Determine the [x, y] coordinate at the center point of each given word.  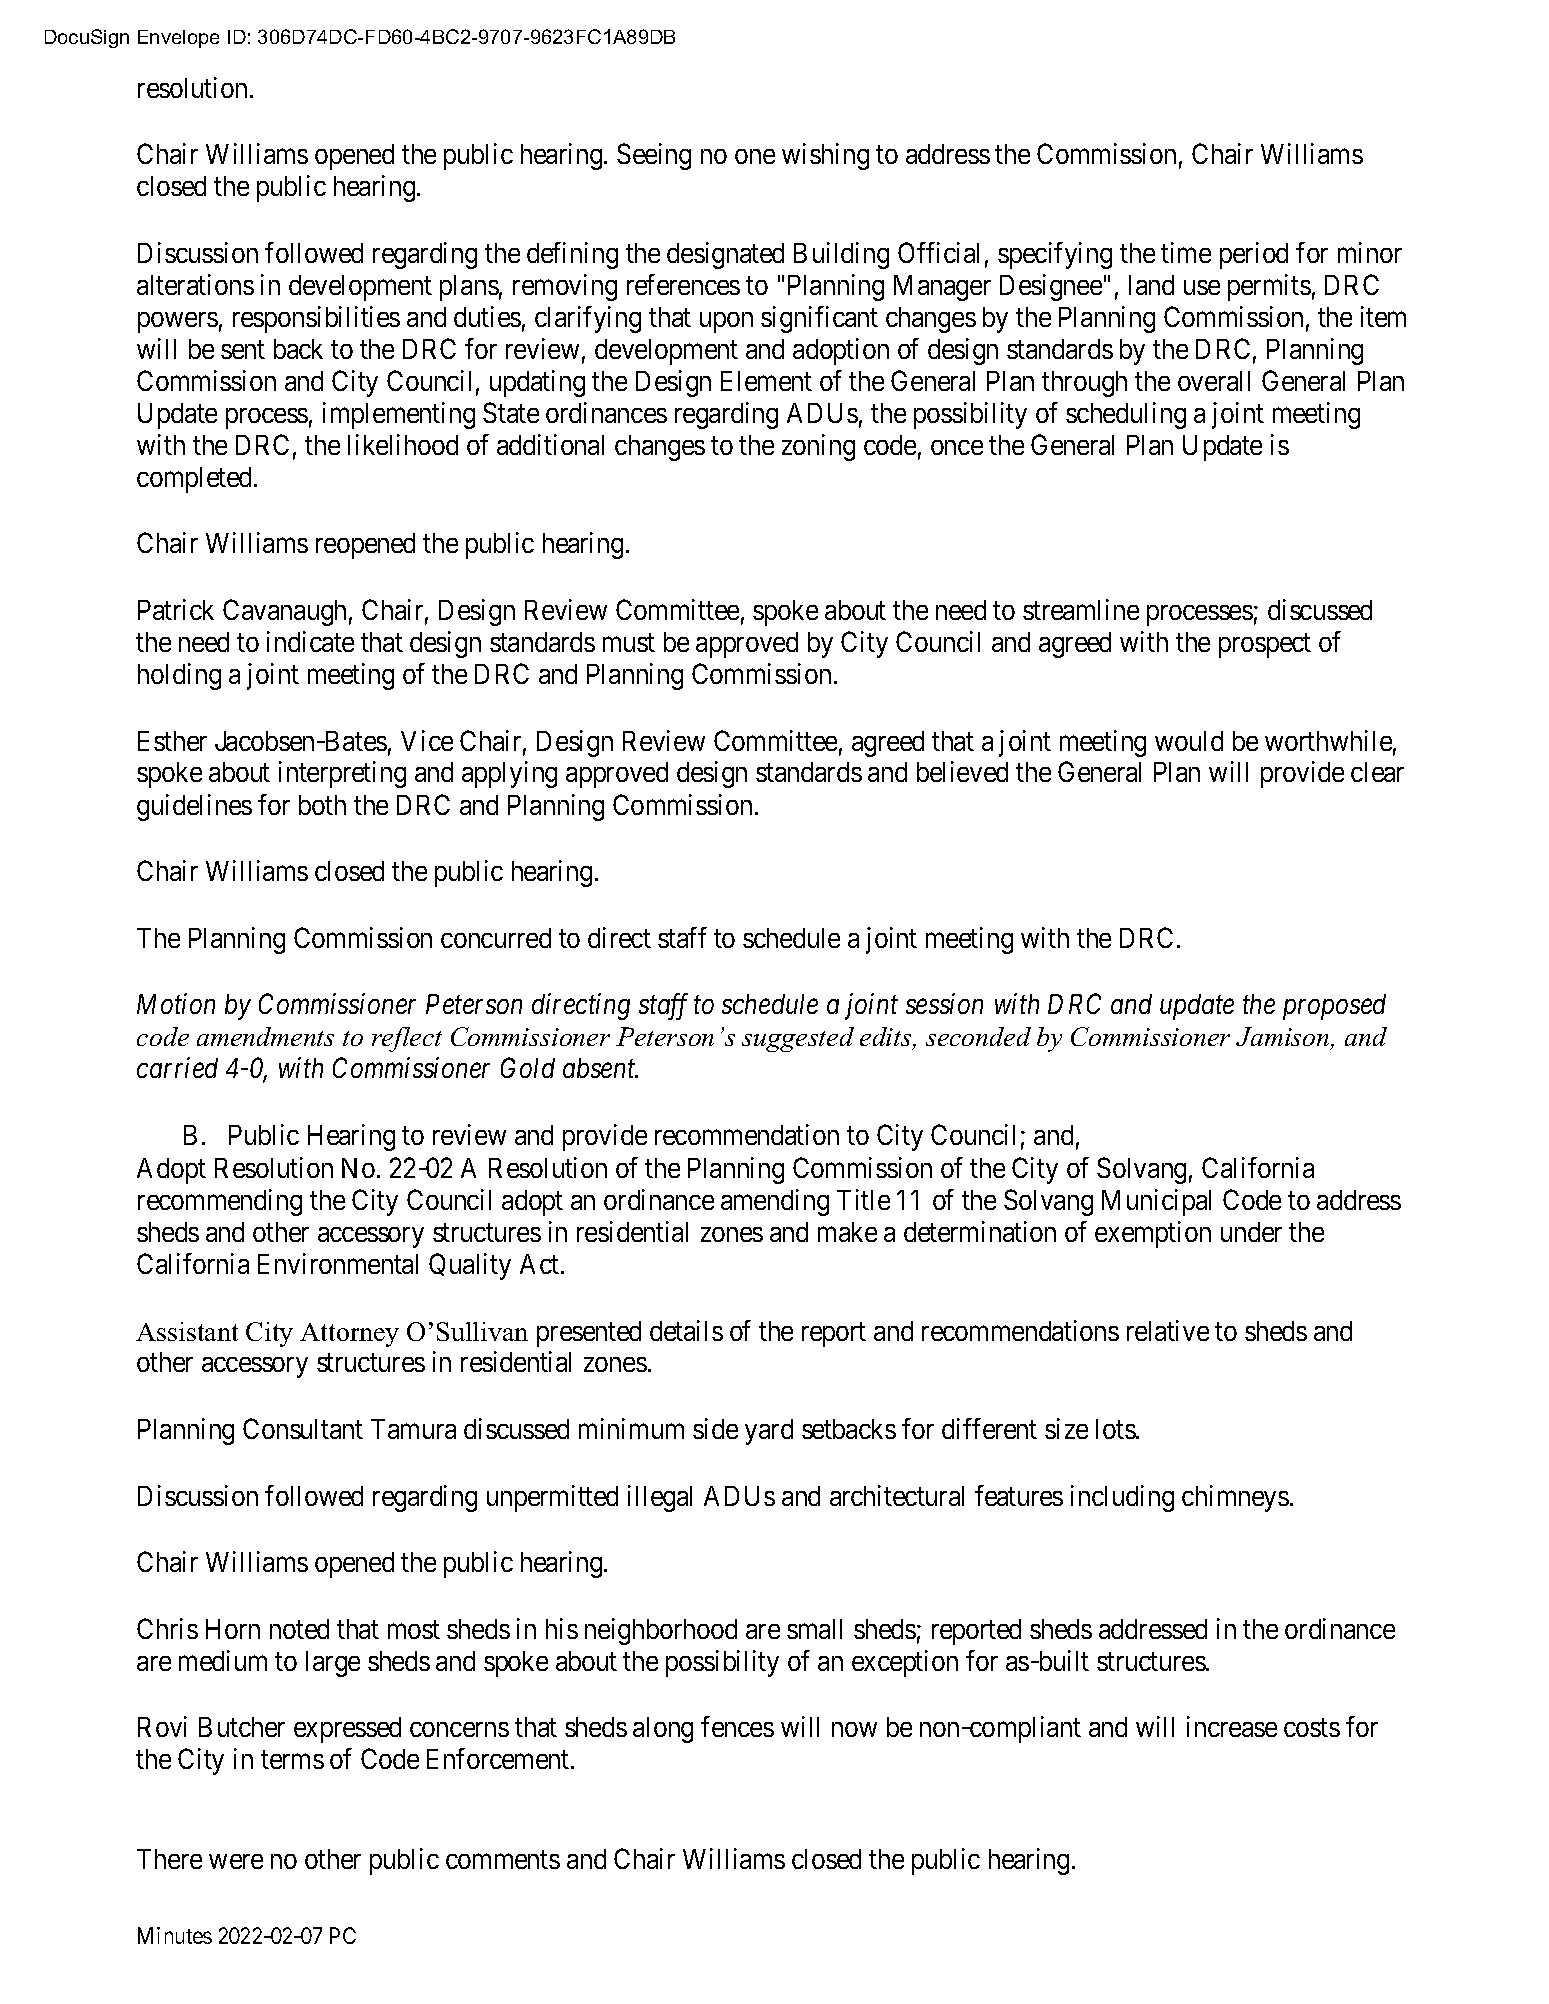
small [814, 1629]
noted [299, 1629]
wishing [825, 156]
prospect [1265, 646]
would [1189, 741]
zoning [818, 447]
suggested [798, 1039]
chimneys [1235, 1498]
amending [775, 1202]
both [322, 805]
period [1254, 255]
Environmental [338, 1263]
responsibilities [316, 319]
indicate [310, 641]
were [236, 1861]
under [1251, 1232]
